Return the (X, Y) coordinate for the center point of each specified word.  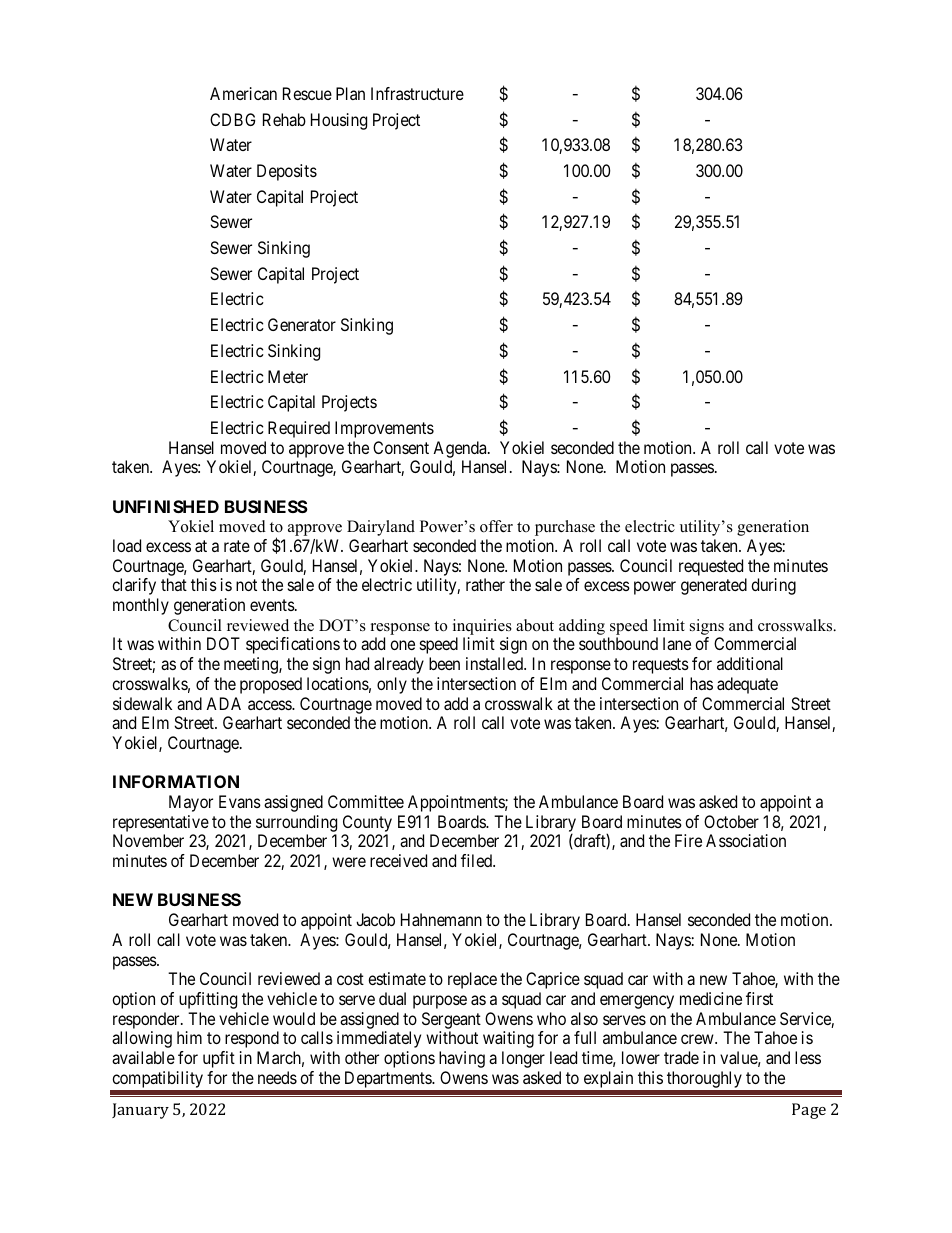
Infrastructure (417, 93)
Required (299, 429)
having (462, 1059)
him (189, 1037)
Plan (350, 93)
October (731, 821)
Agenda (461, 449)
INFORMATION (176, 781)
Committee (366, 801)
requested (711, 567)
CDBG (232, 119)
